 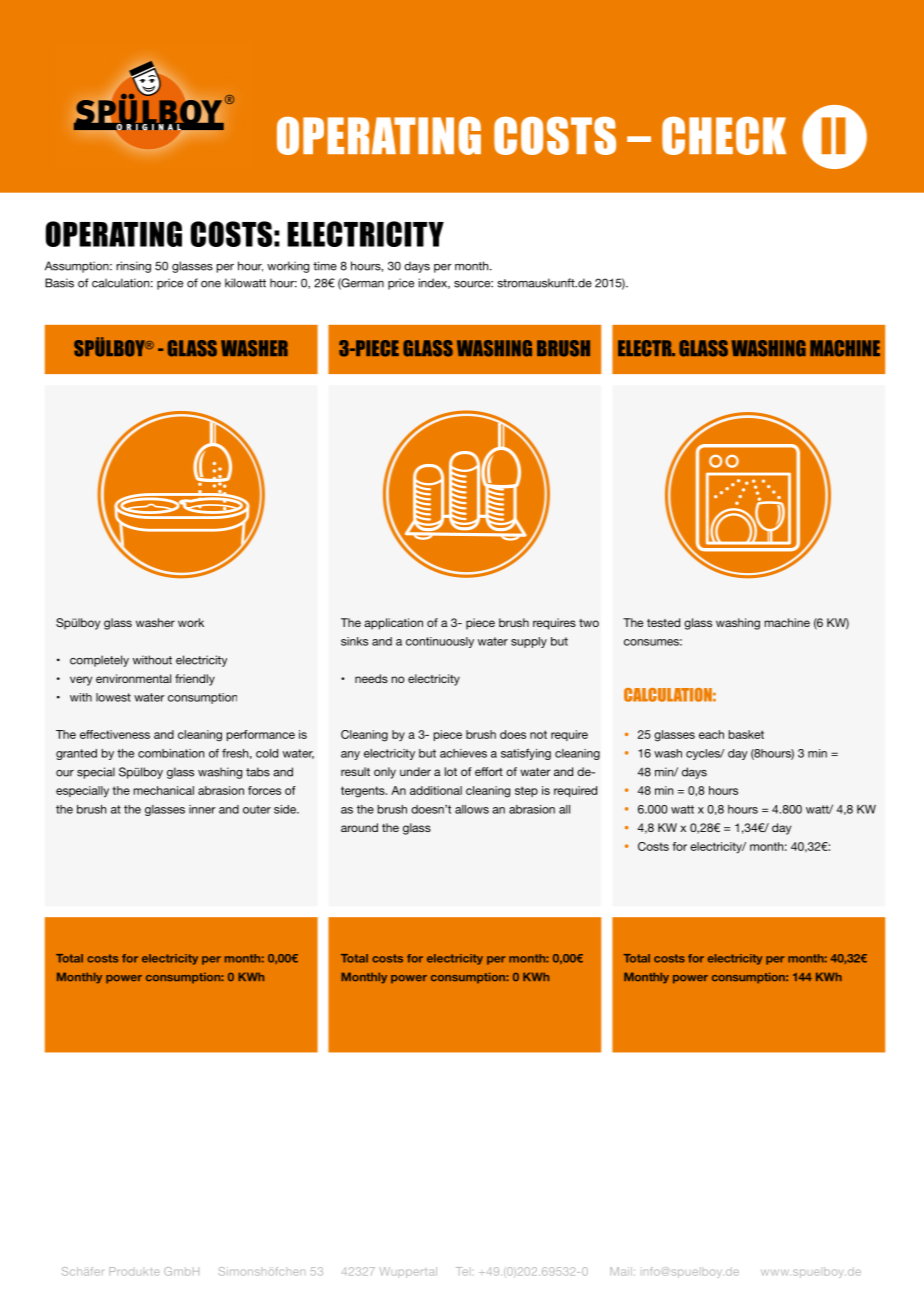 I want to click on time, so click(x=325, y=266).
